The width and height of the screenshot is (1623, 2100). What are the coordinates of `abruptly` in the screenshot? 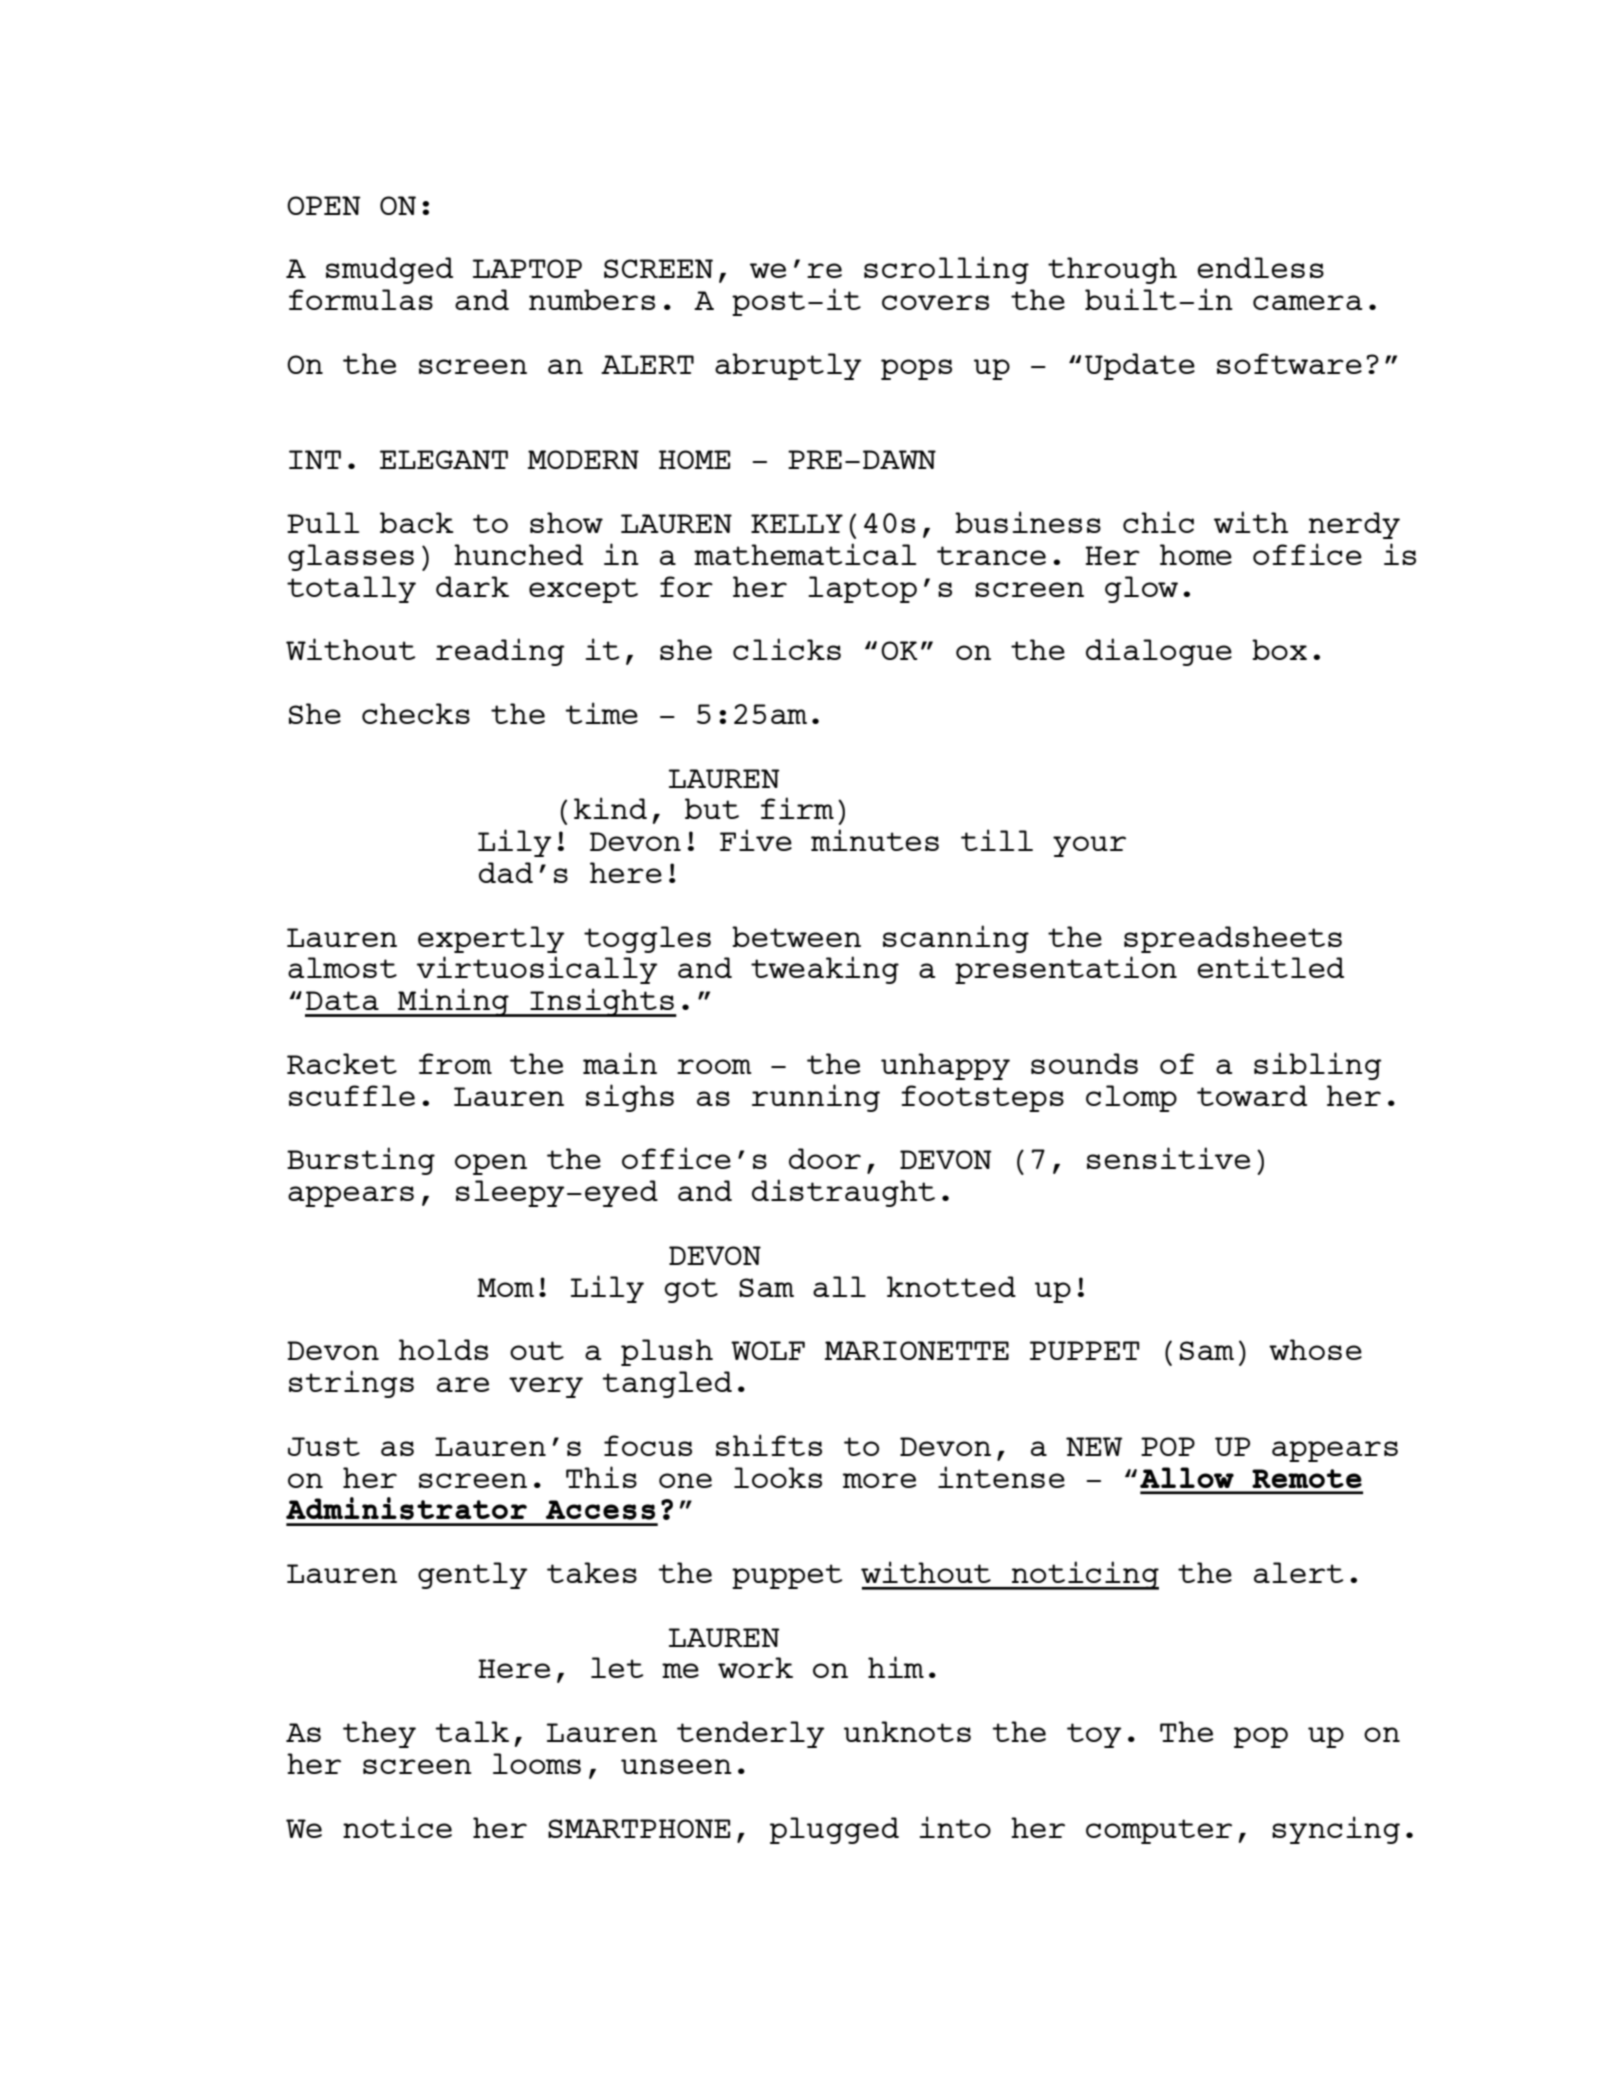 It's located at (788, 366).
